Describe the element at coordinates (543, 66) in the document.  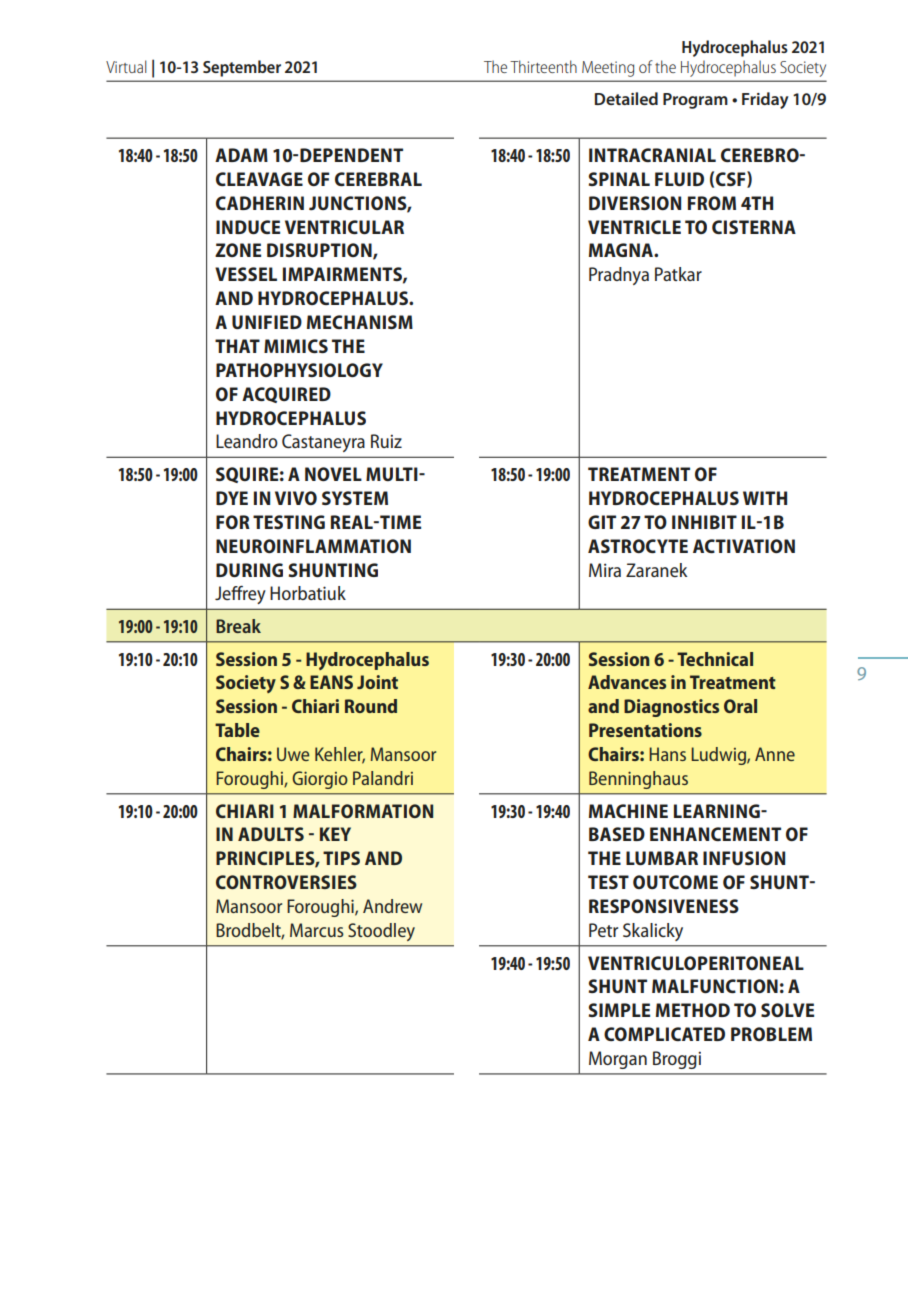
I see `Thirteenth` at that location.
